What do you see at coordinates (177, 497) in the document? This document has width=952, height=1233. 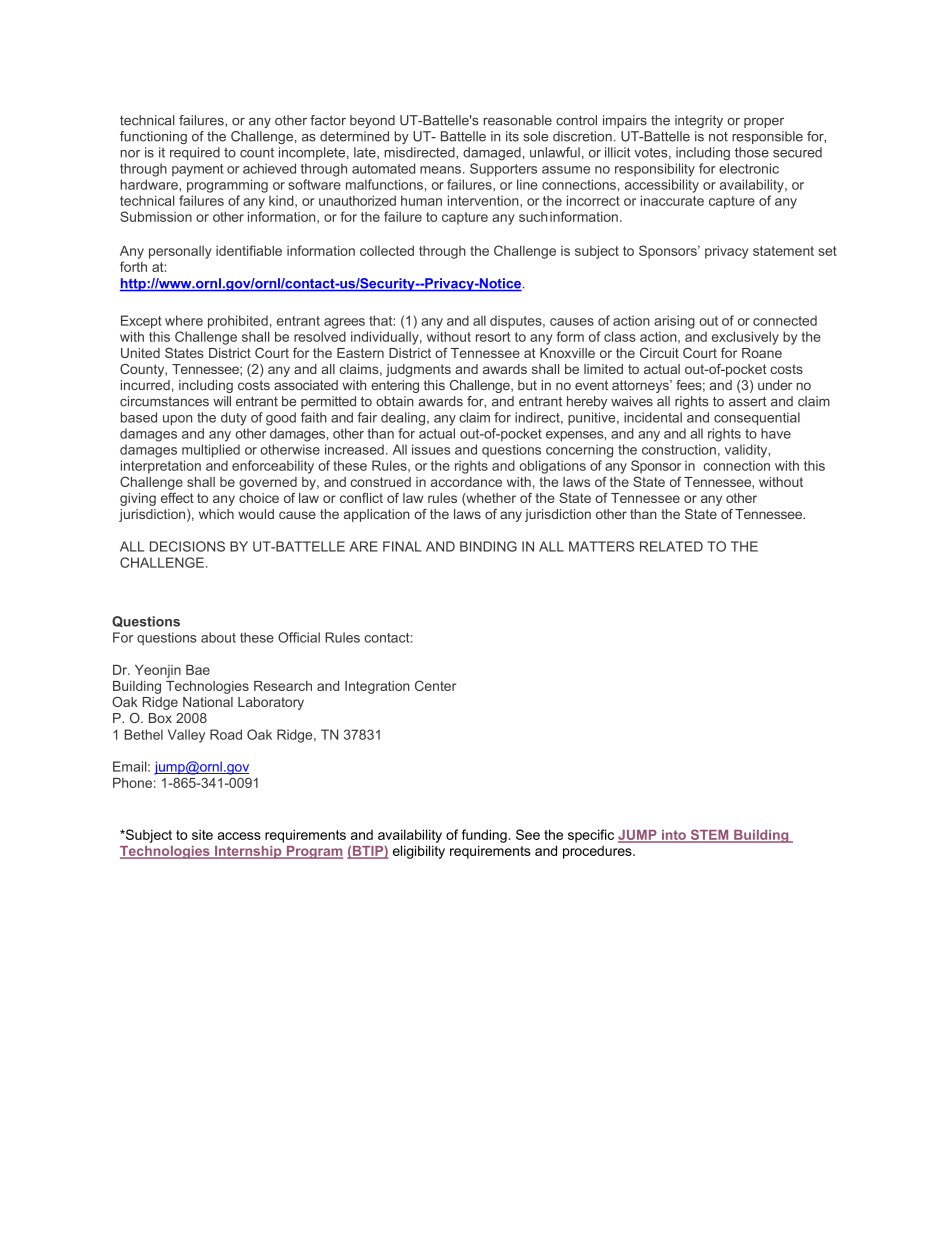 I see `effect` at bounding box center [177, 497].
